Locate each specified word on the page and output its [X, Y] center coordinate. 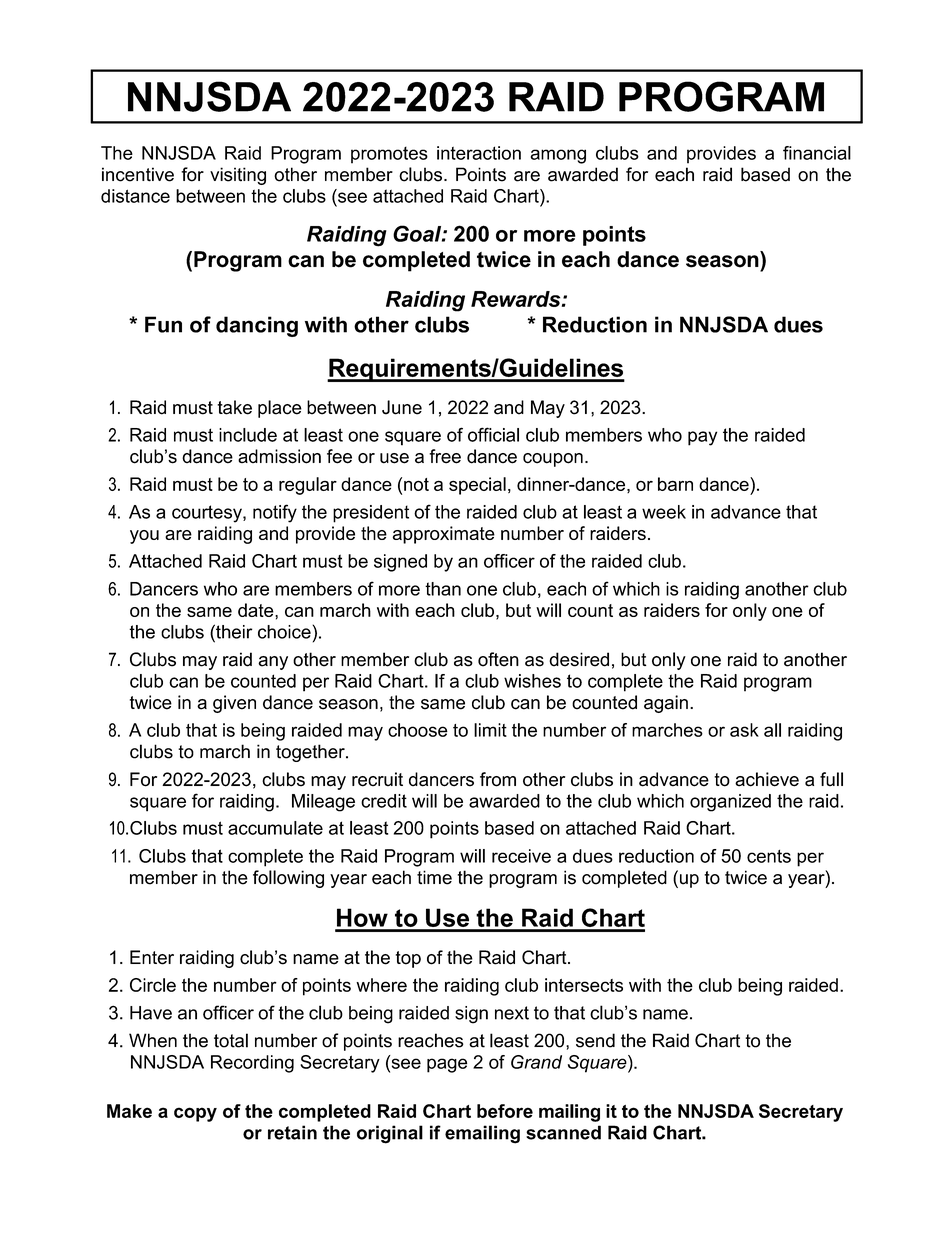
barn [675, 484]
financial [817, 153]
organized [730, 803]
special [477, 486]
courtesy [208, 514]
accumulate [275, 828]
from [498, 779]
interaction [479, 153]
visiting [238, 176]
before [505, 1111]
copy [195, 1114]
